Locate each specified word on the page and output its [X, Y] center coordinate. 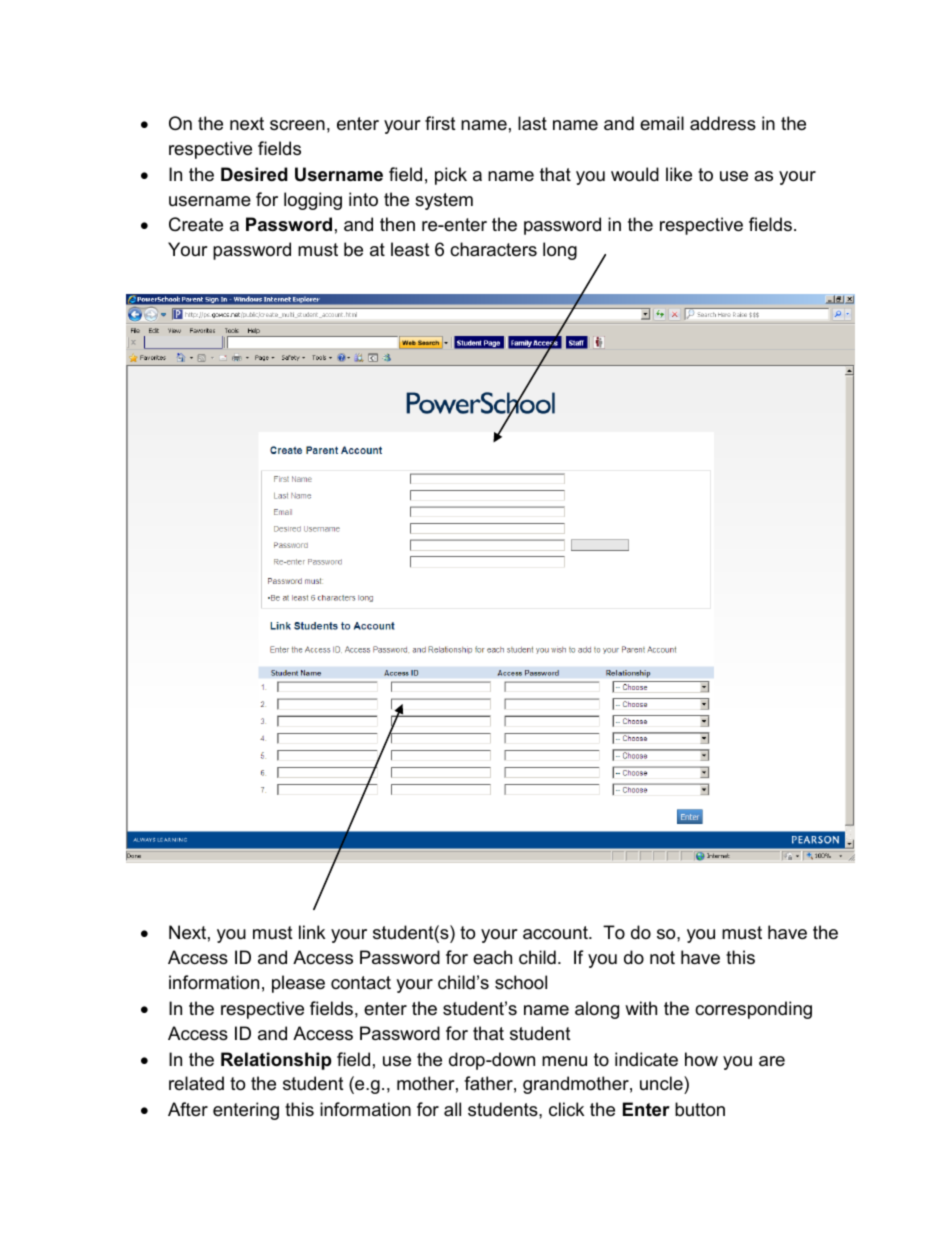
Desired [254, 174]
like [679, 174]
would [635, 174]
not [662, 958]
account [556, 933]
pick [451, 176]
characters [493, 249]
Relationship [276, 1061]
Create [196, 224]
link [312, 932]
